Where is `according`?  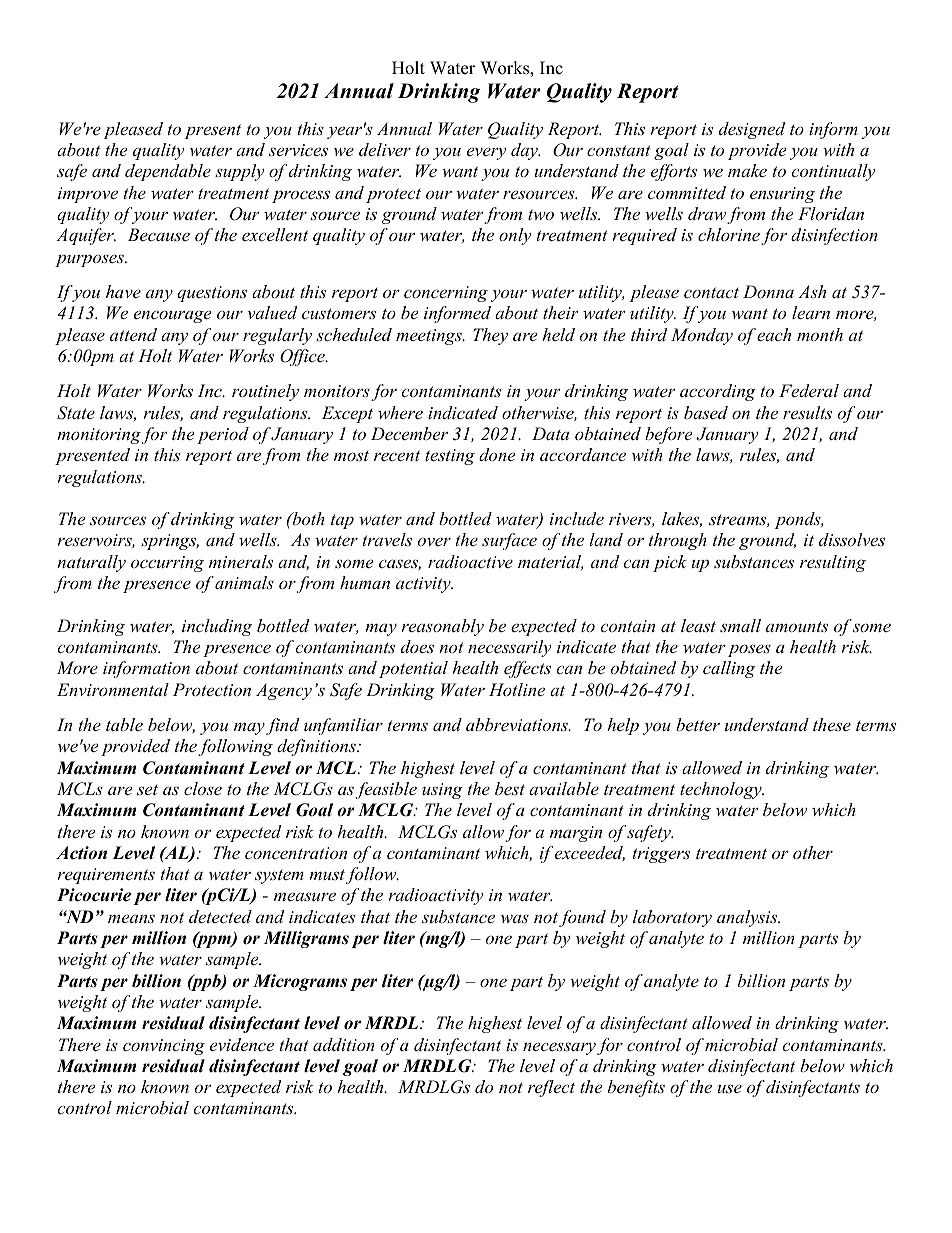 according is located at coordinates (718, 392).
